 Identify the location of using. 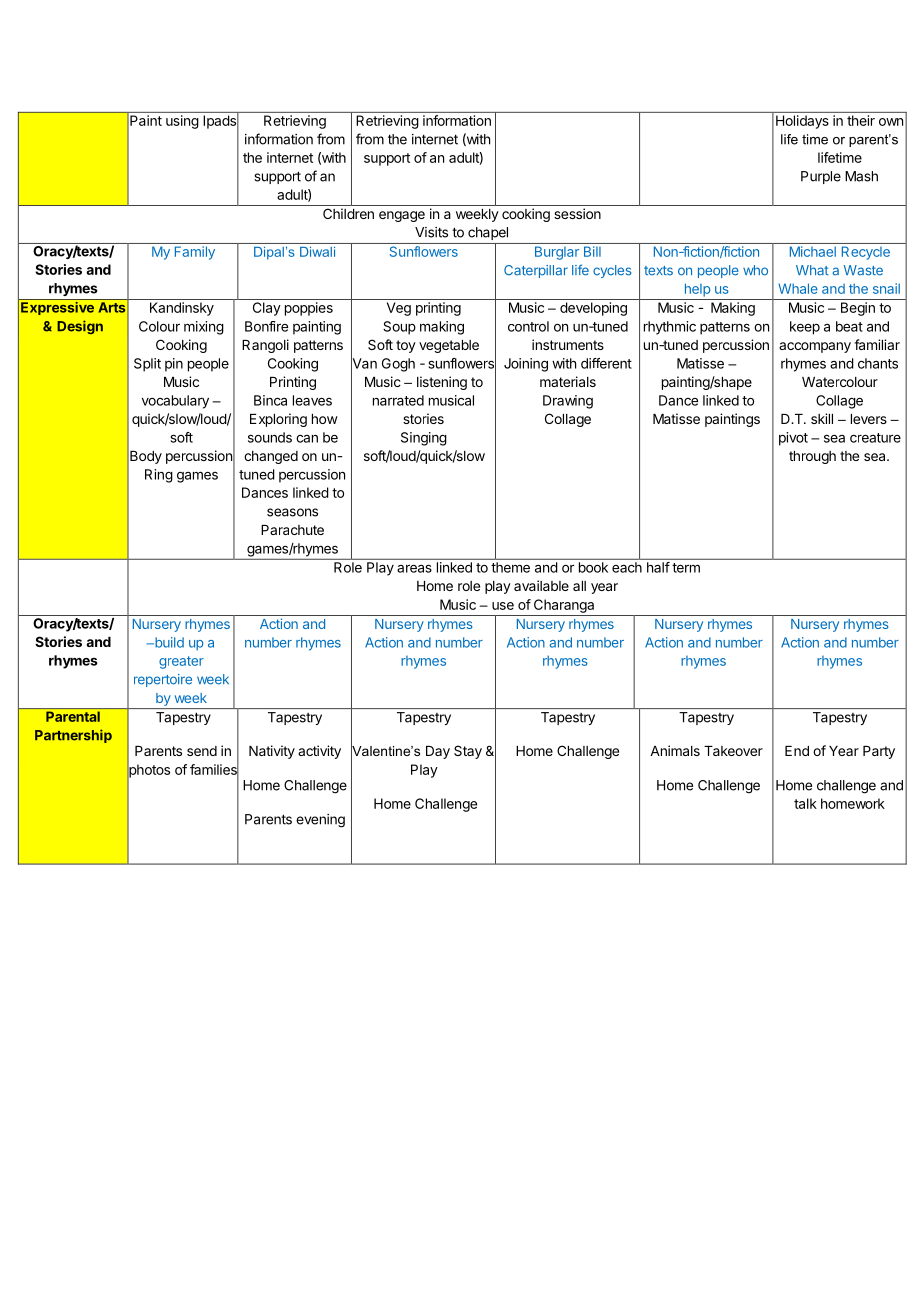
(182, 122).
